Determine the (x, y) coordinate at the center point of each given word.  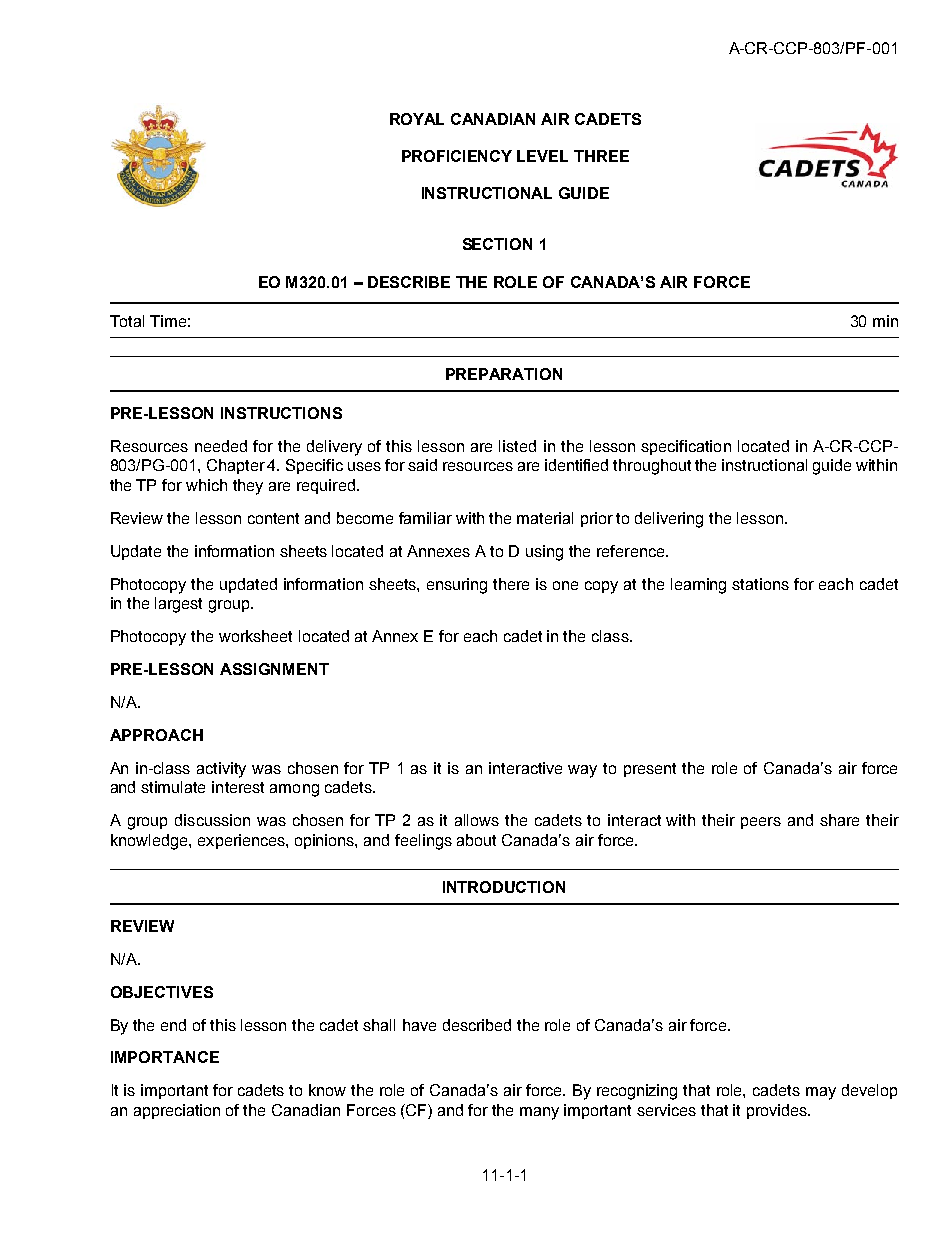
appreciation (177, 1111)
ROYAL (417, 119)
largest (178, 605)
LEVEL (542, 156)
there (511, 584)
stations (760, 584)
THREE (601, 156)
